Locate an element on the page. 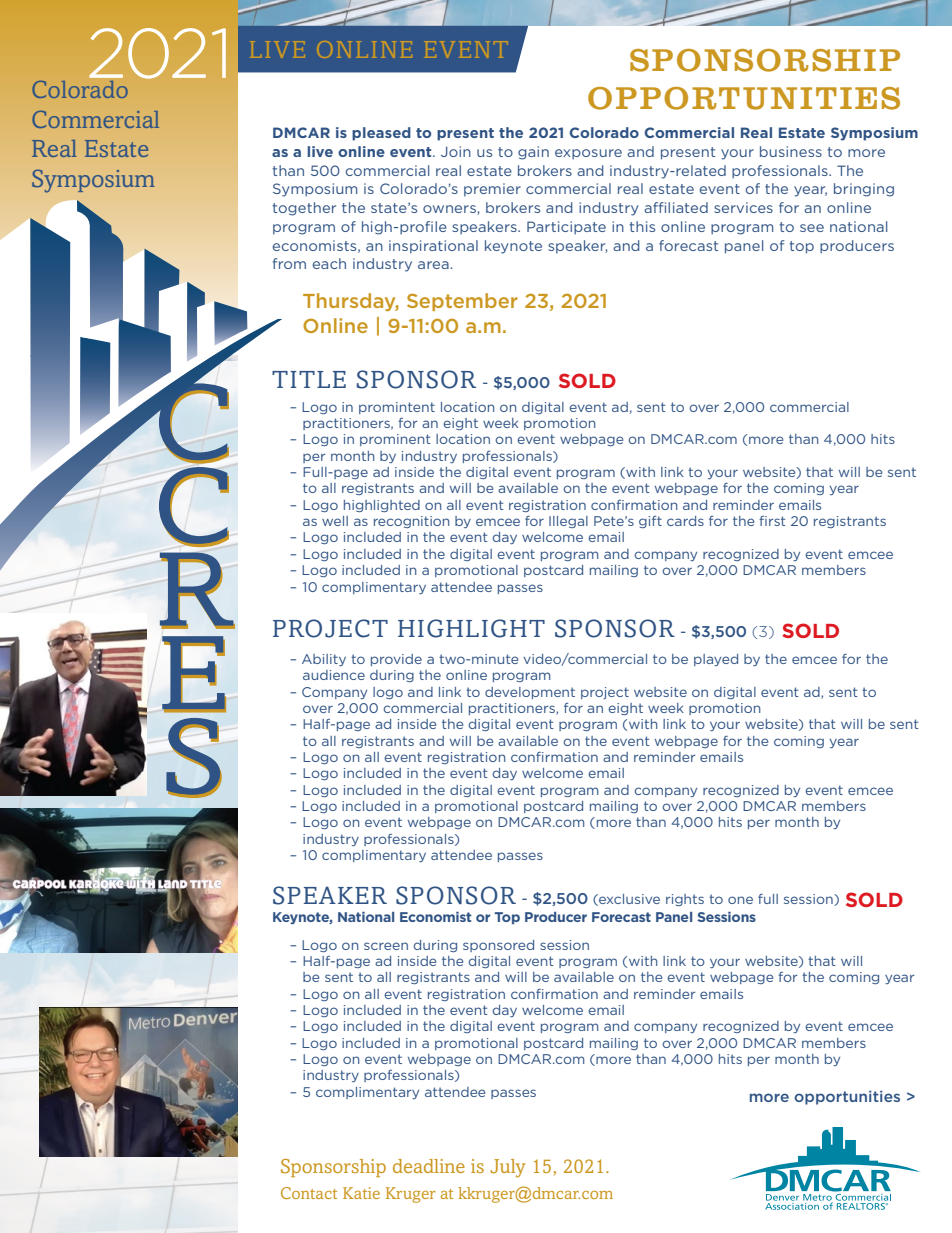  audience is located at coordinates (334, 675).
